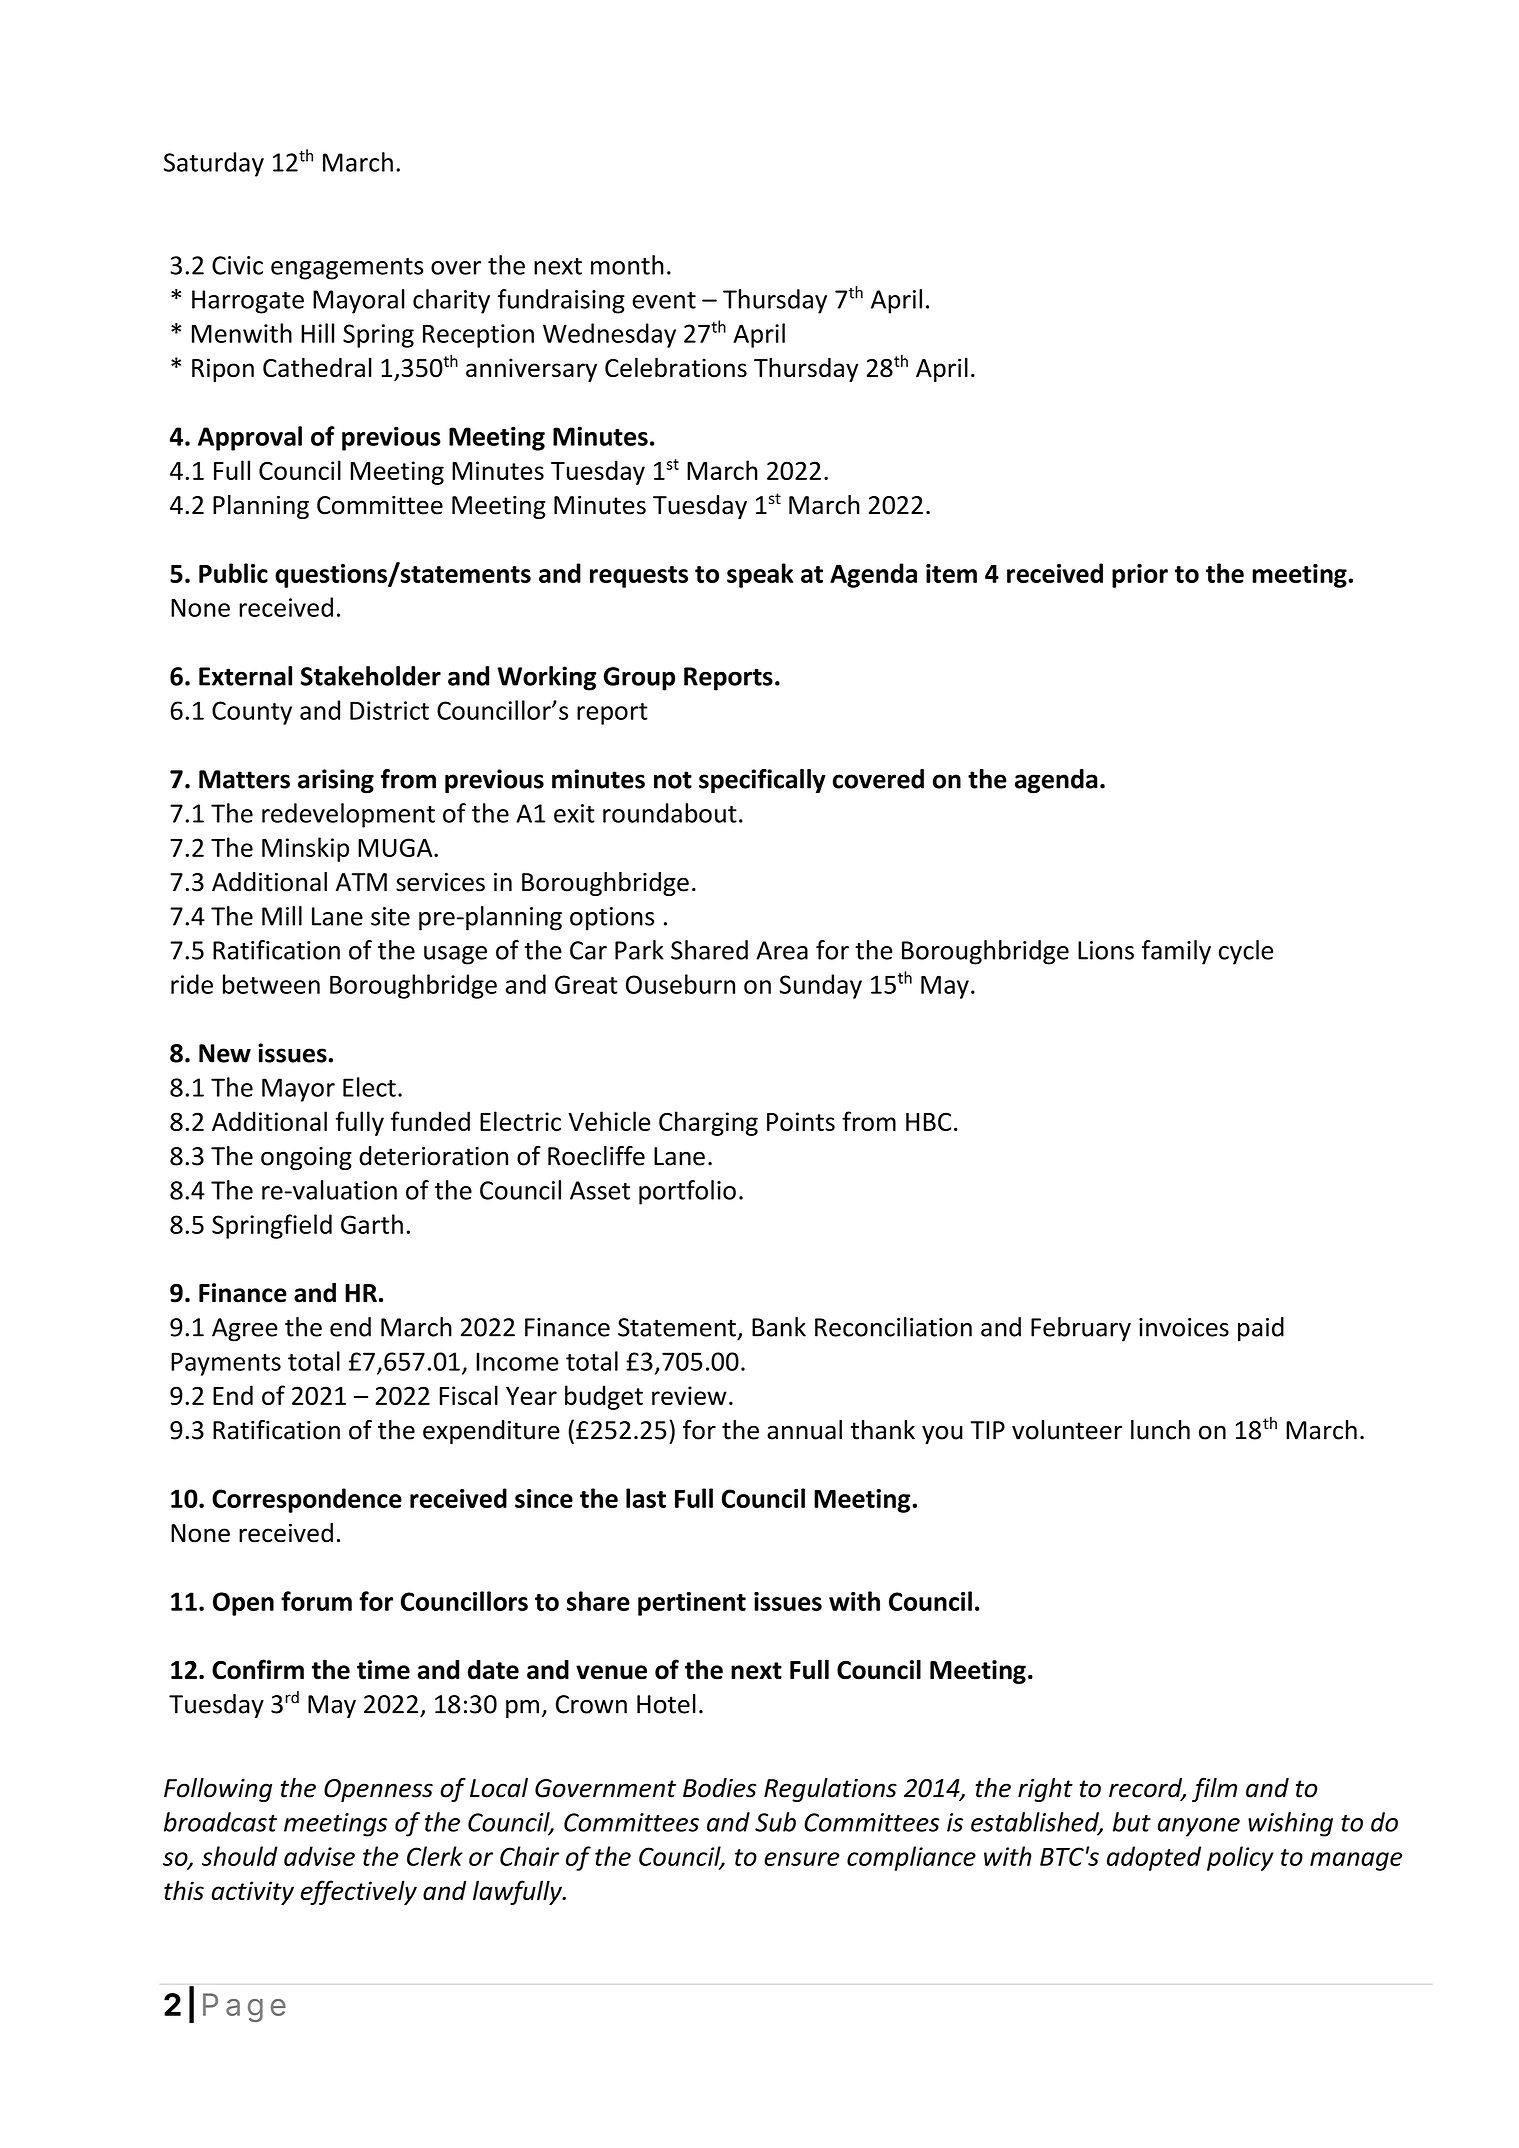 The image size is (1519, 2148). I want to click on advise, so click(319, 1856).
